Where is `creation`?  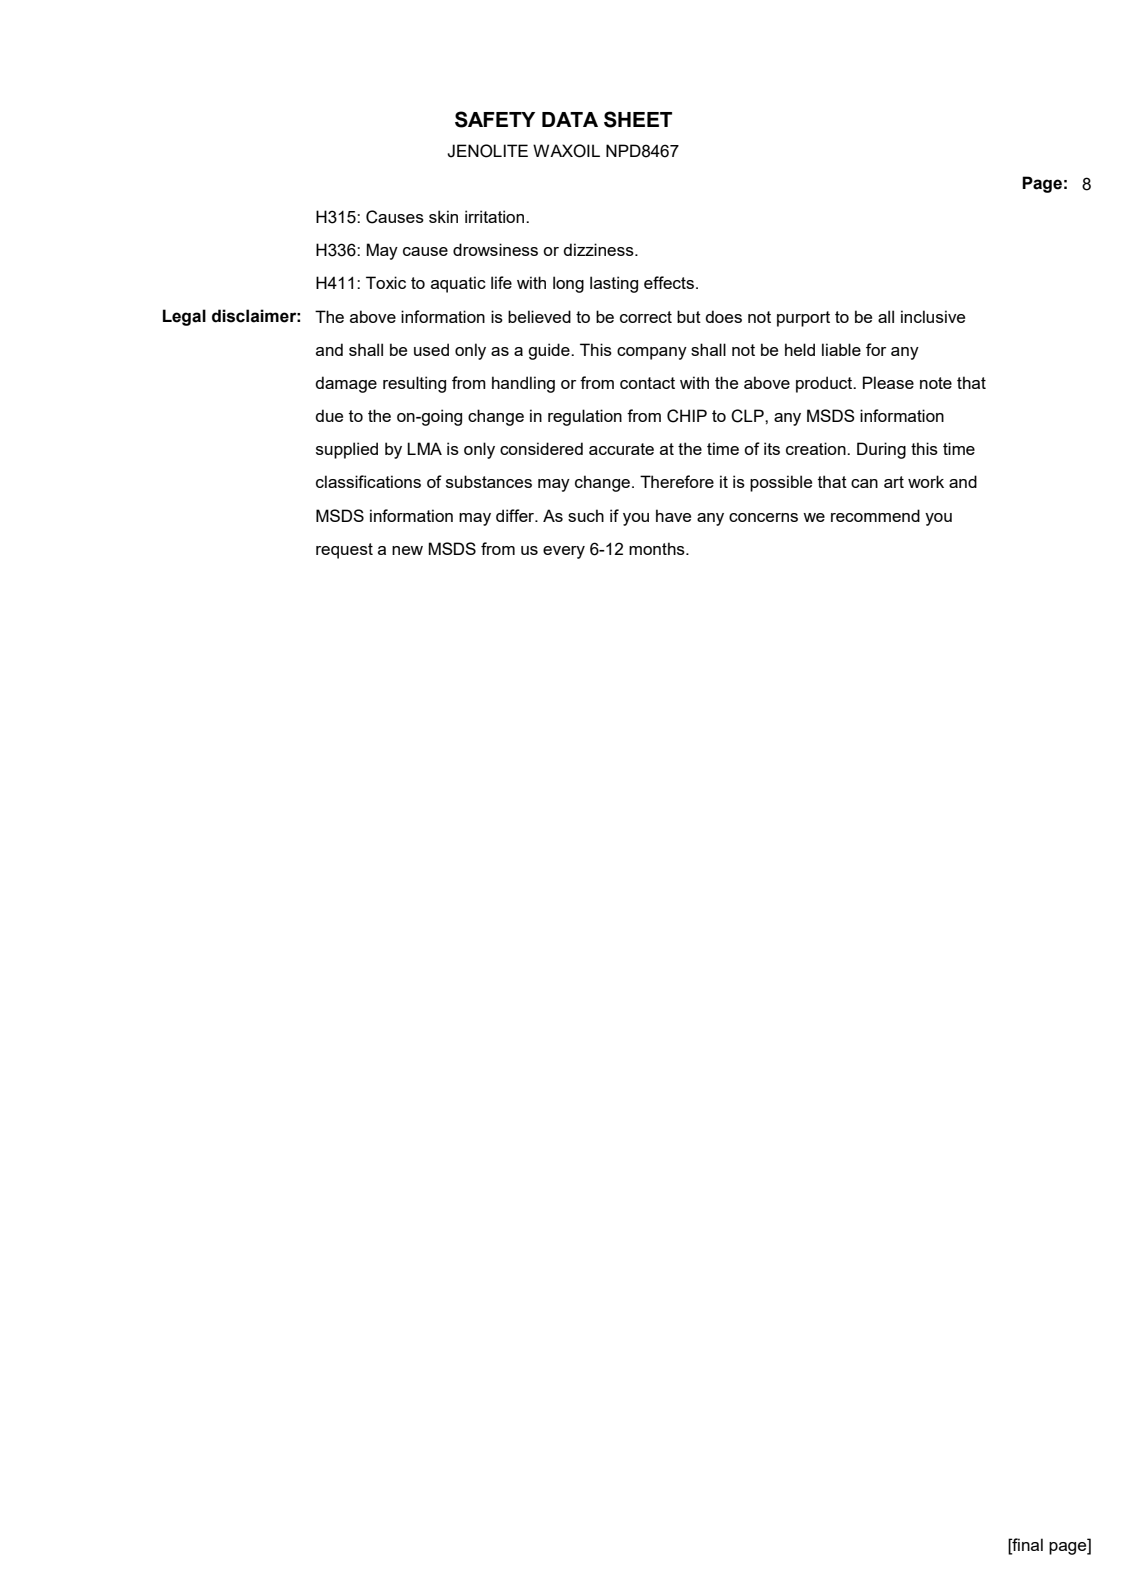
creation is located at coordinates (817, 448).
